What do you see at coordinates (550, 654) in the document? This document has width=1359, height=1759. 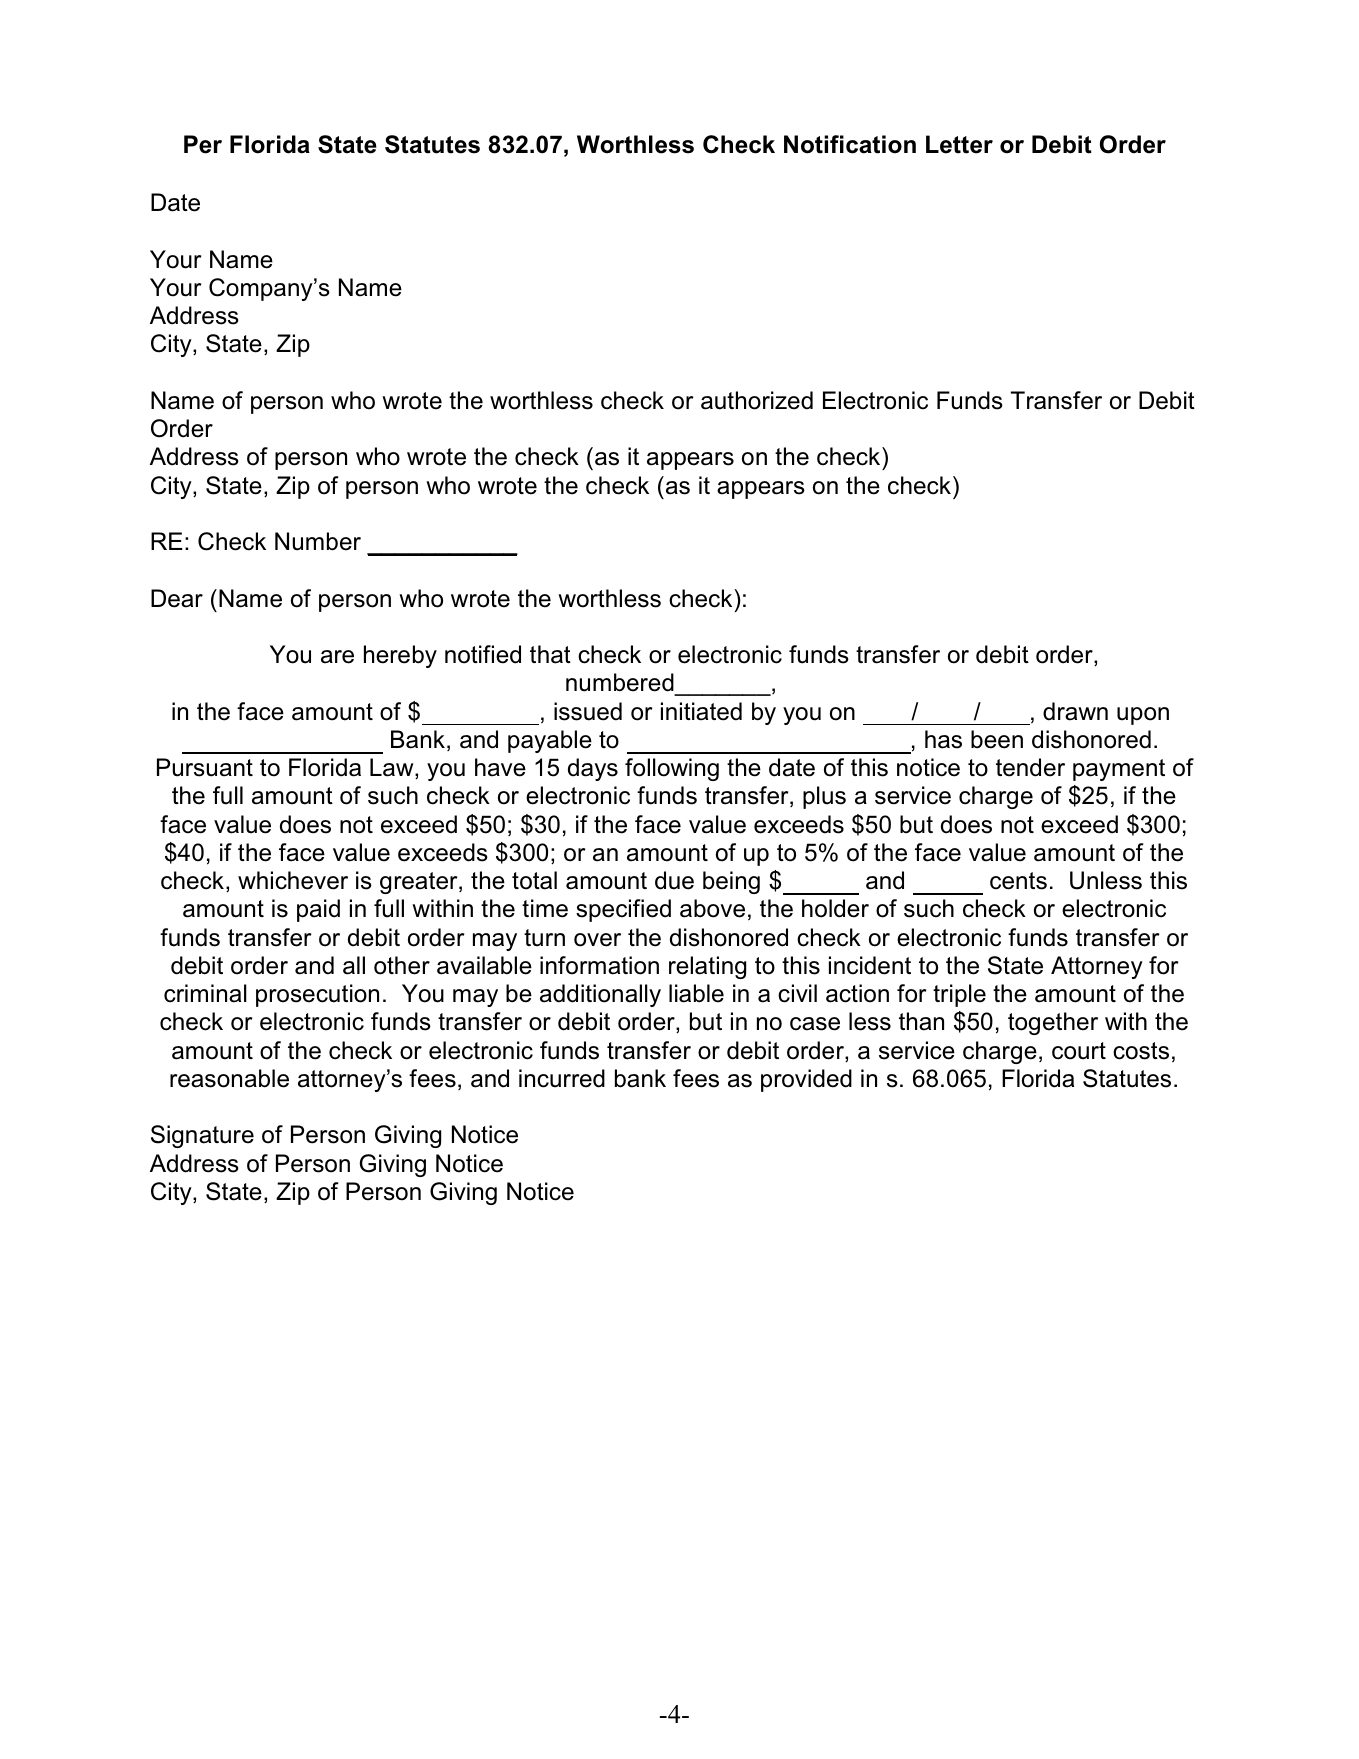 I see `that` at bounding box center [550, 654].
